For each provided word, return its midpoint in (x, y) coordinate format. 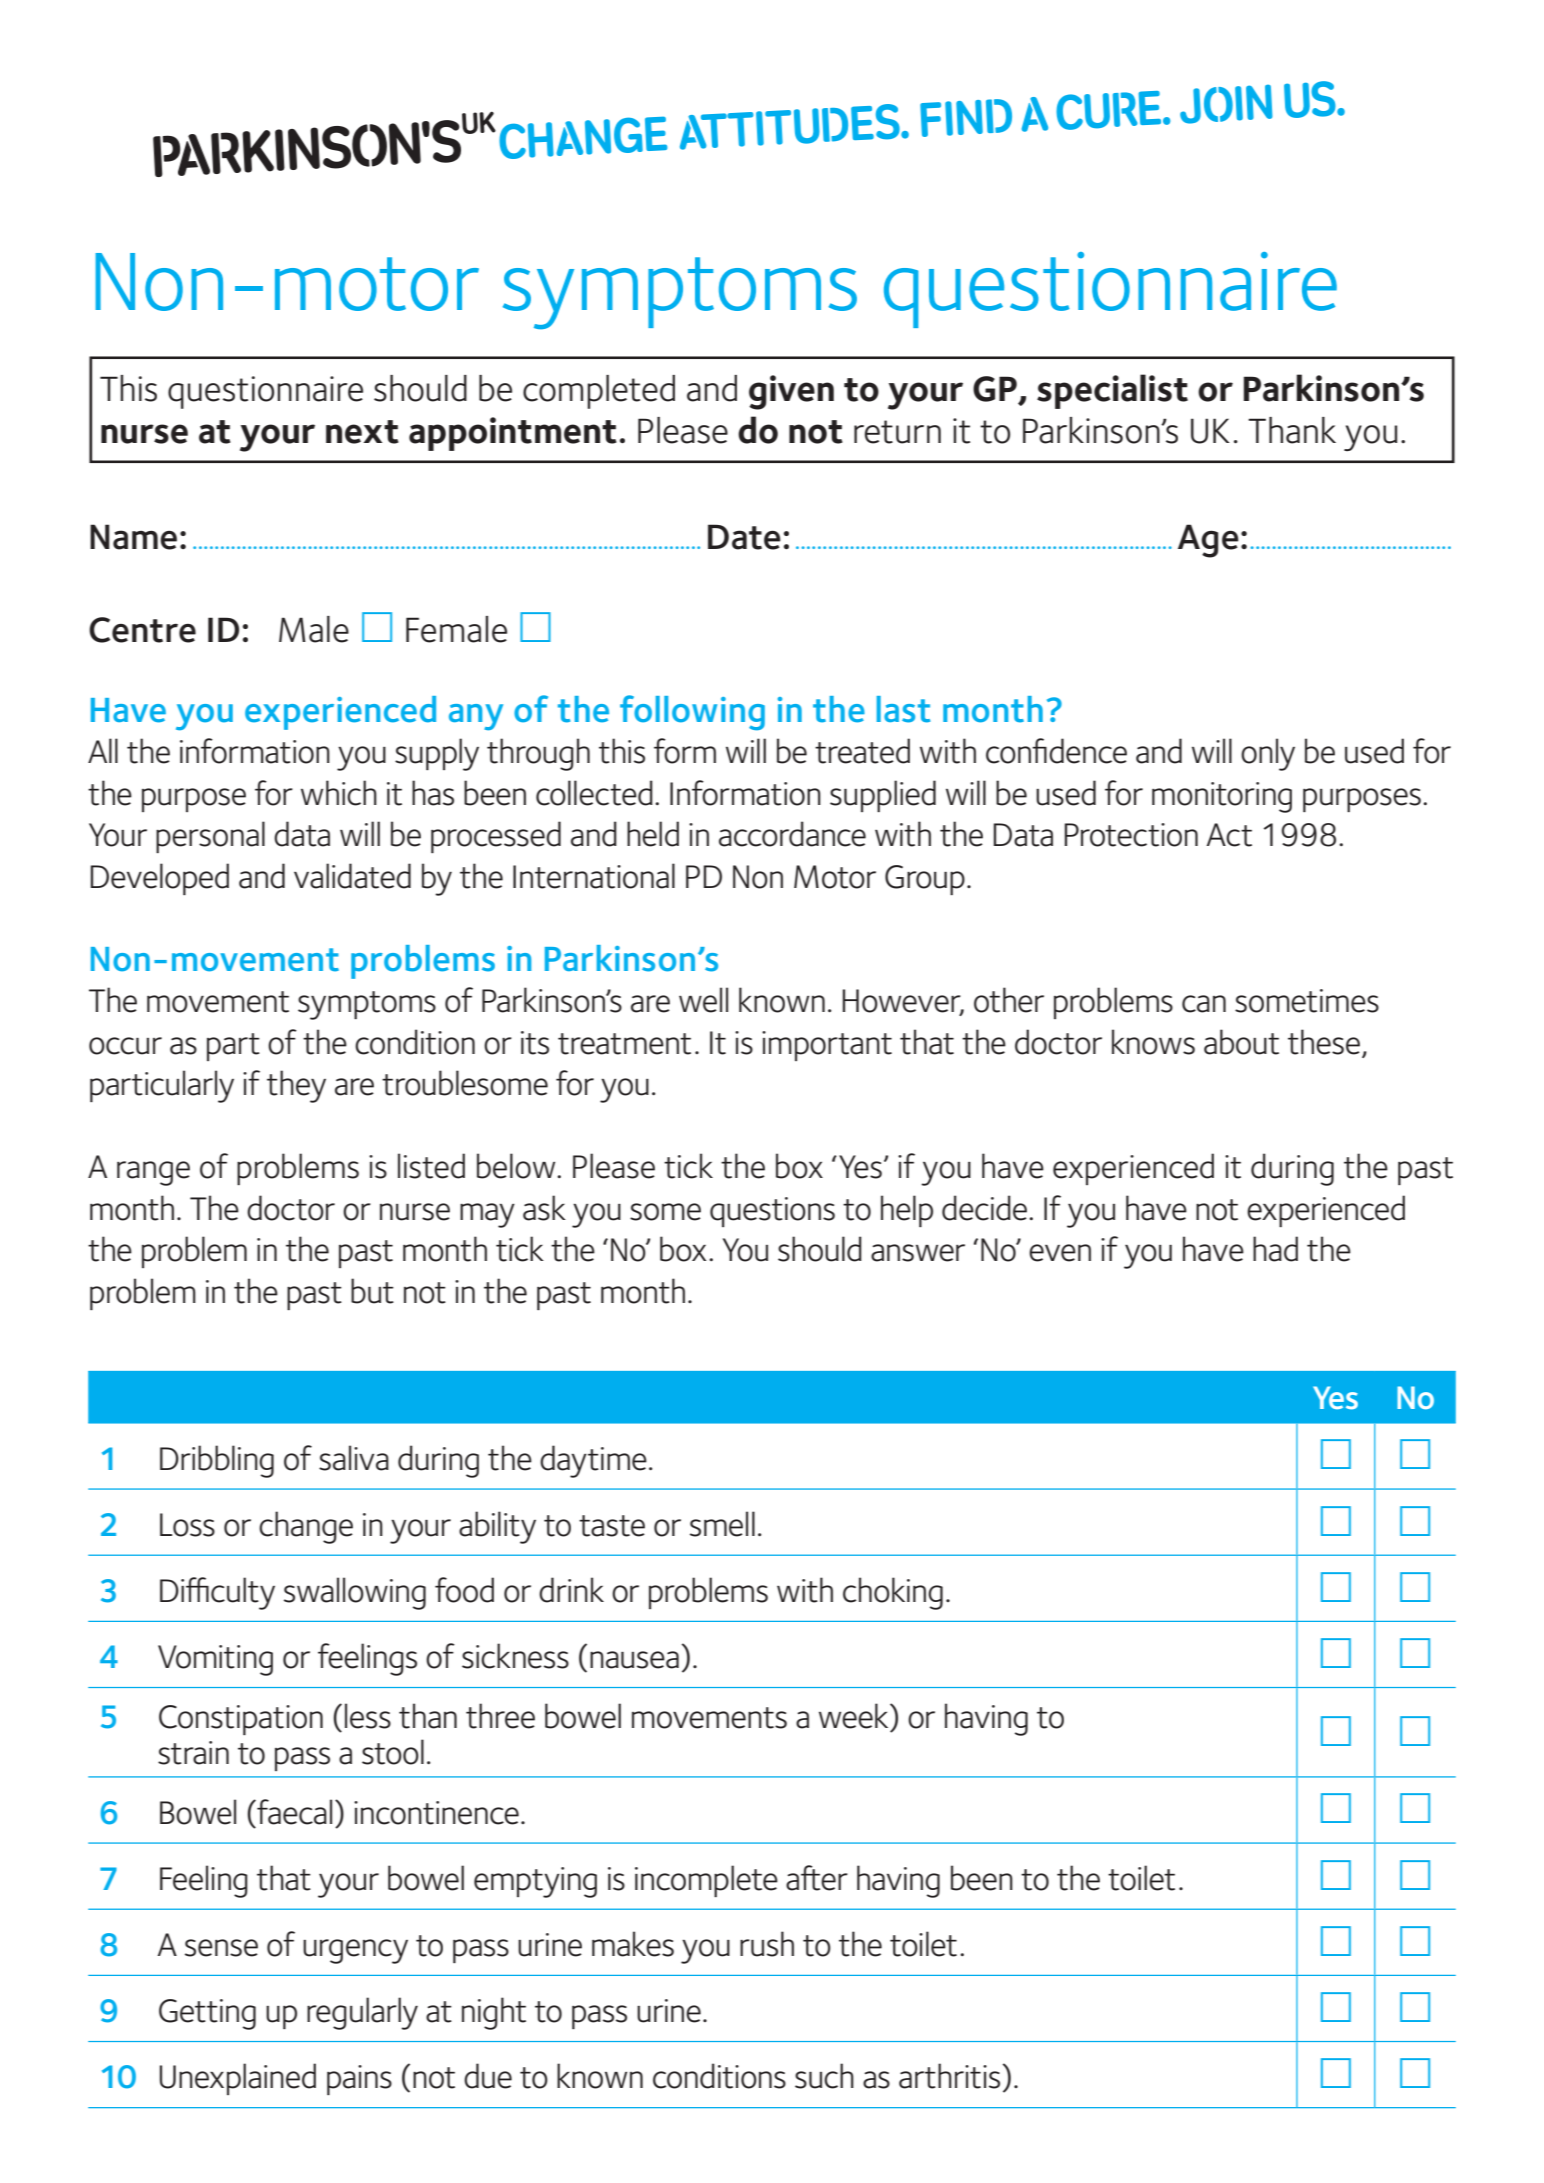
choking (893, 1593)
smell (722, 1524)
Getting (207, 2014)
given (791, 392)
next (362, 432)
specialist (1112, 391)
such (824, 2076)
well (703, 1000)
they (296, 1086)
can (1204, 1004)
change (306, 1527)
